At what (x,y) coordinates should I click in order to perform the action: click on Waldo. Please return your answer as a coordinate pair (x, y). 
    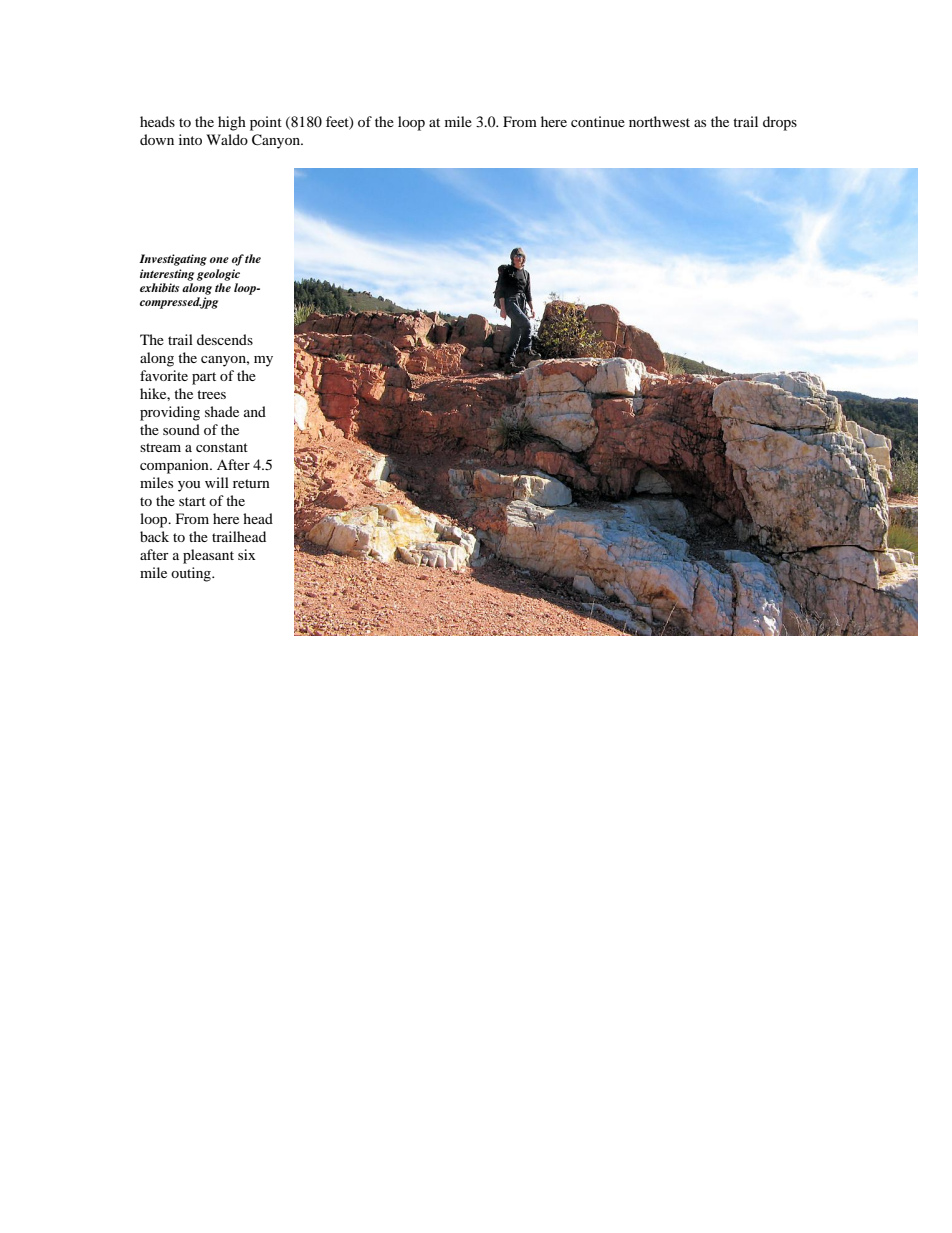
    Looking at the image, I should click on (227, 139).
